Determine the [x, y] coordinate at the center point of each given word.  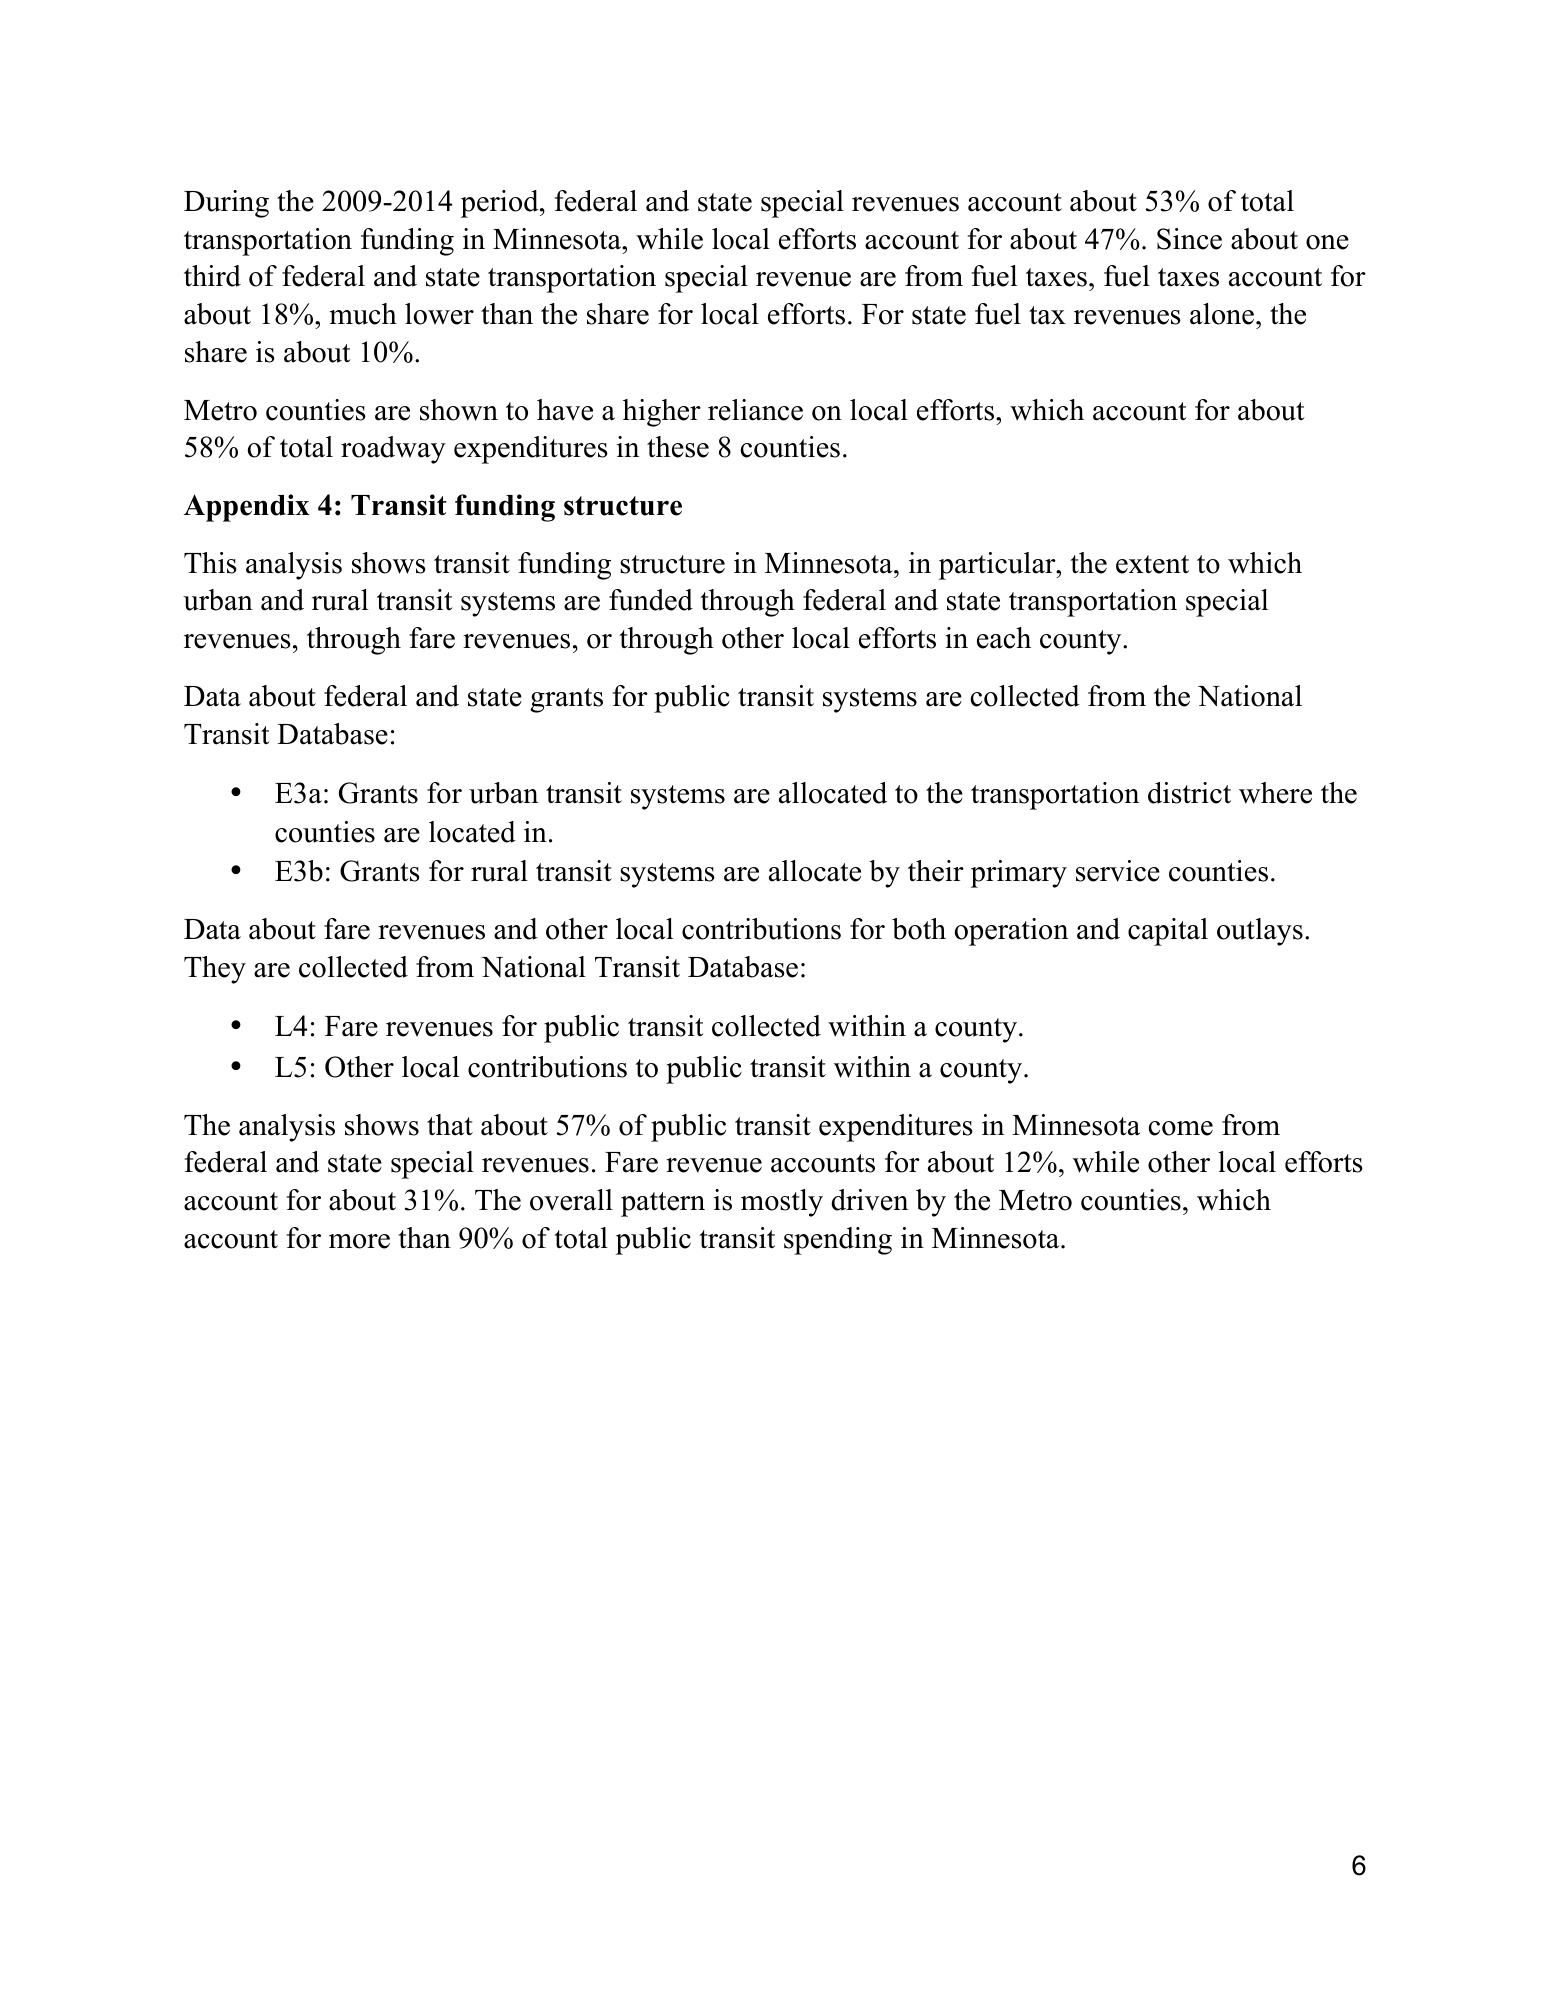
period [501, 204]
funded [651, 600]
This [210, 563]
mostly [782, 1203]
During [226, 204]
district [1189, 793]
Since [1189, 239]
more [359, 1241]
